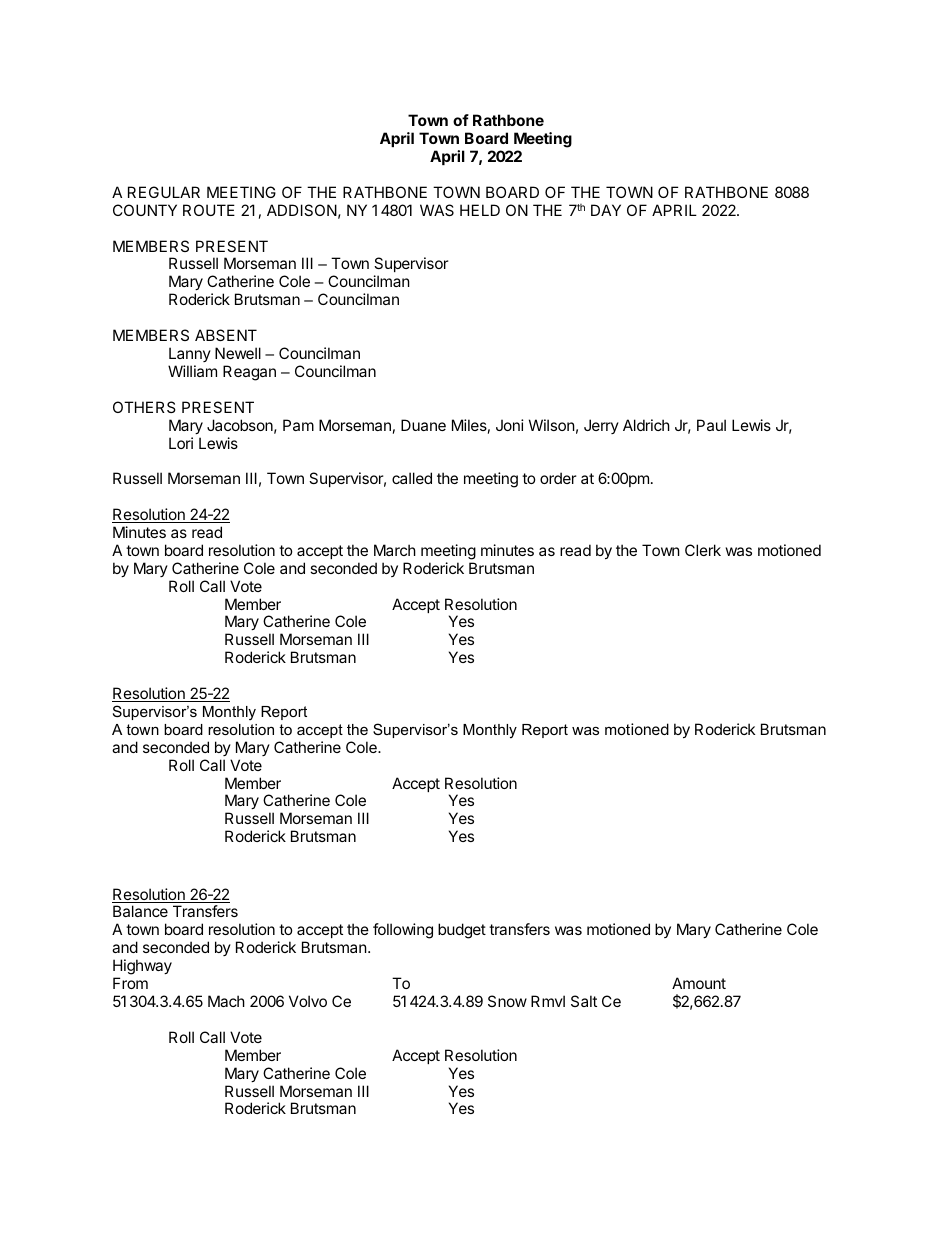 This page has height=1233, width=952. What do you see at coordinates (395, 550) in the page?
I see `March` at bounding box center [395, 550].
